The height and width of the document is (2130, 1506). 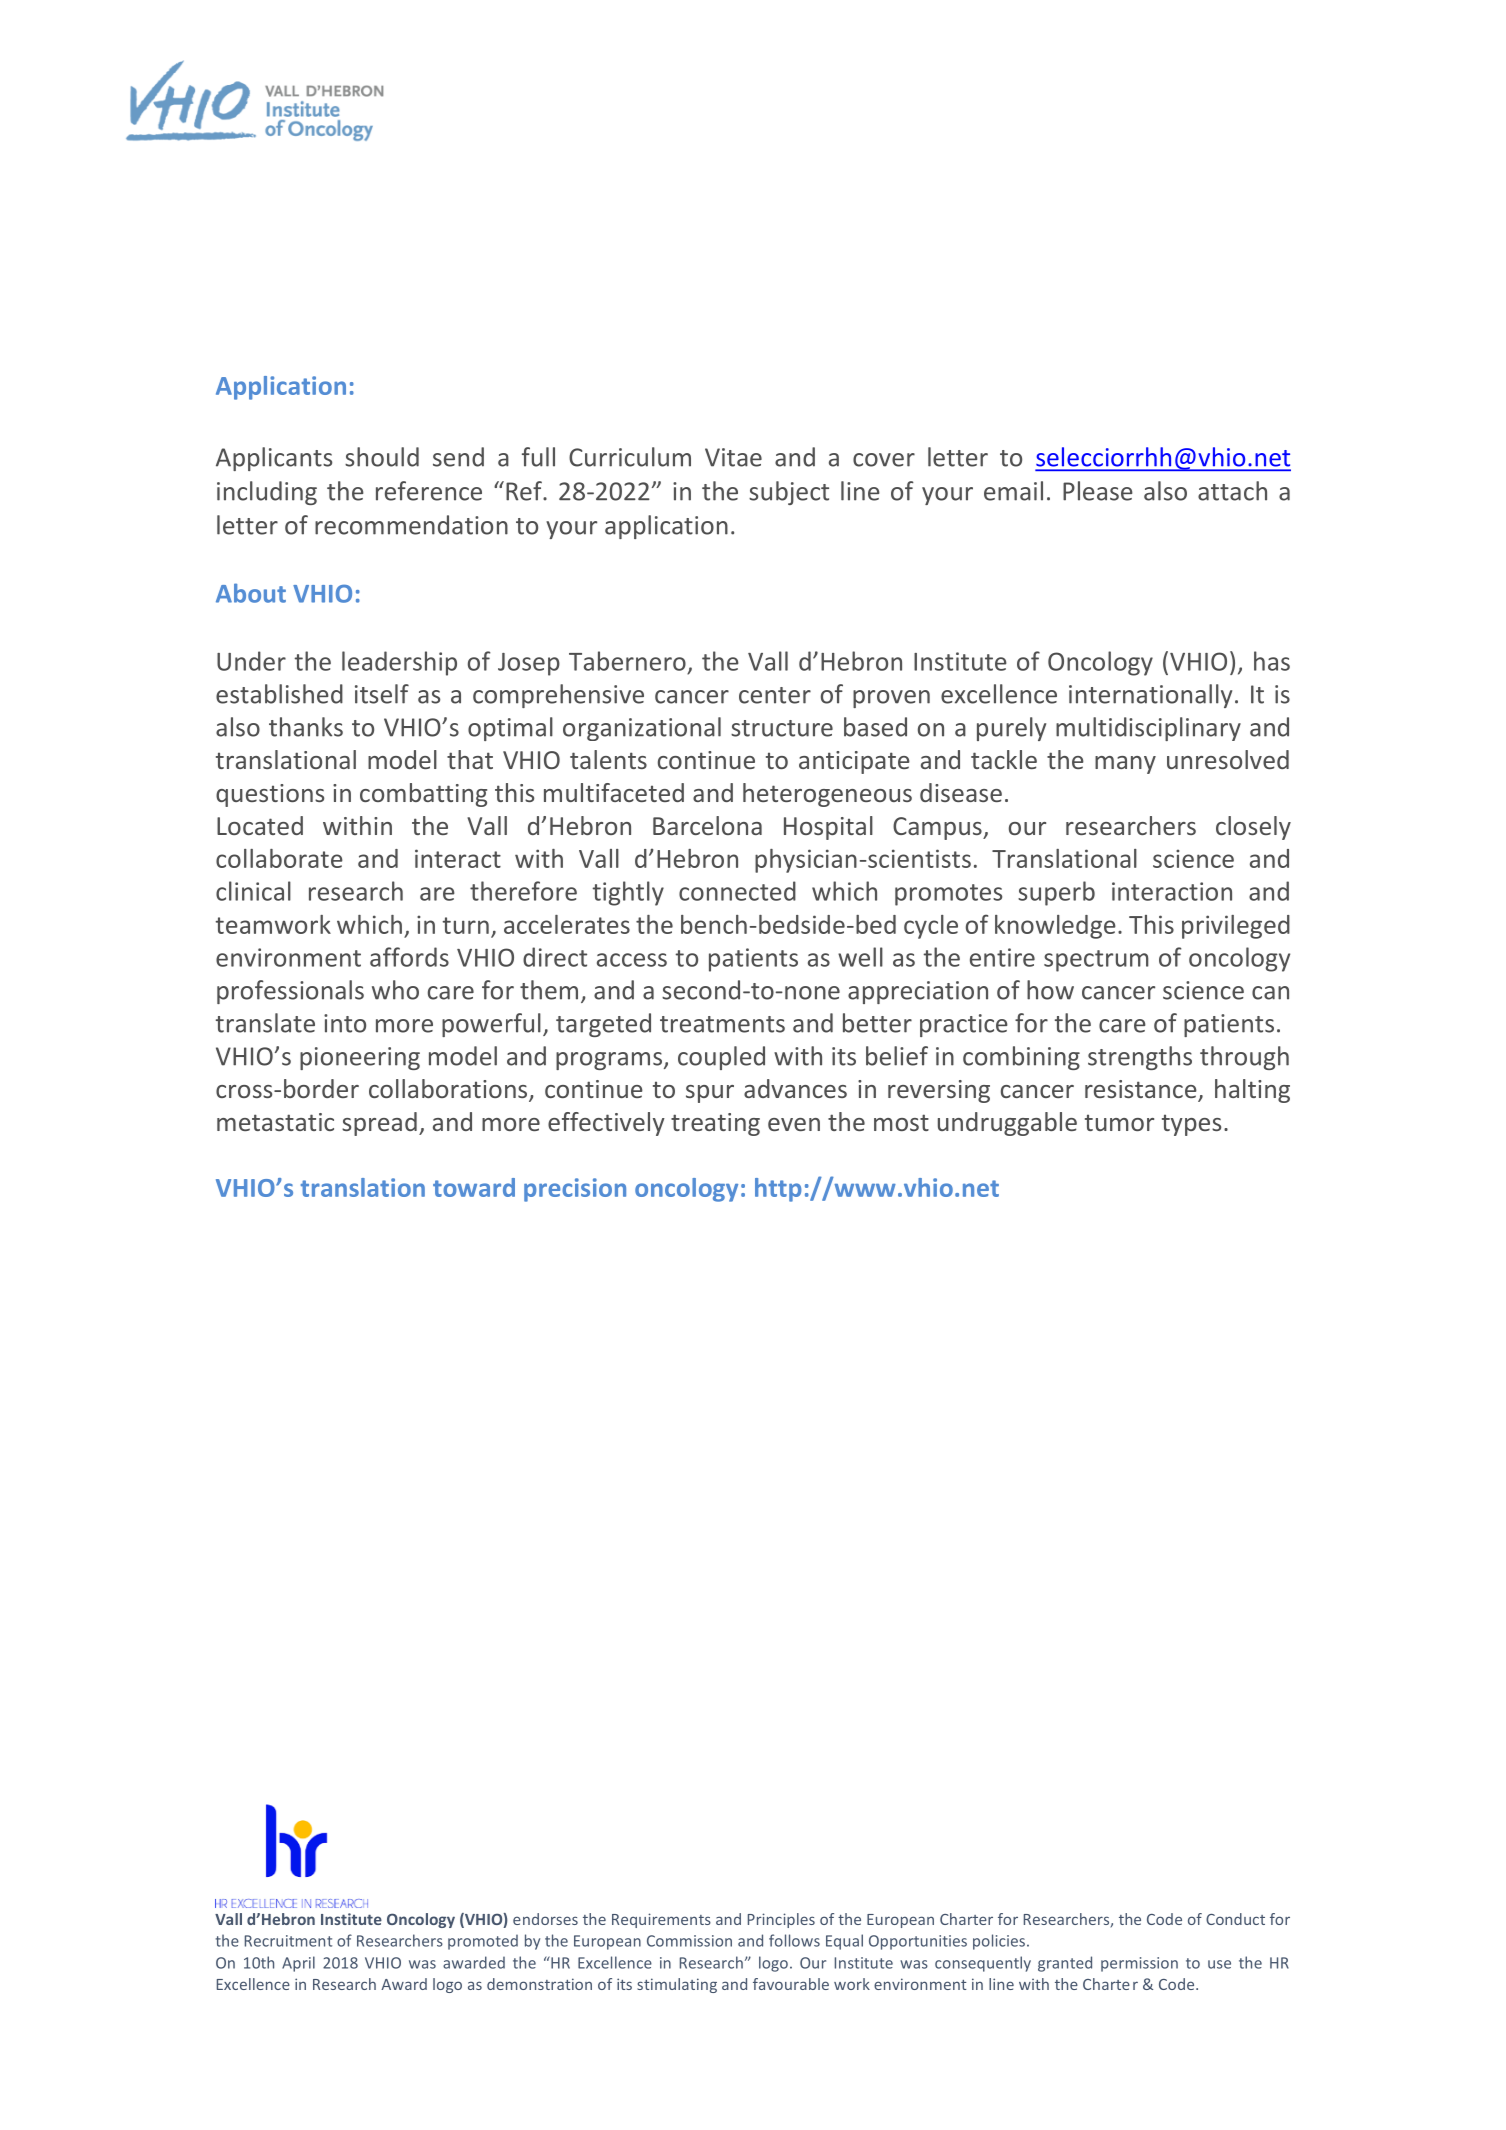 I want to click on many, so click(x=1125, y=765).
